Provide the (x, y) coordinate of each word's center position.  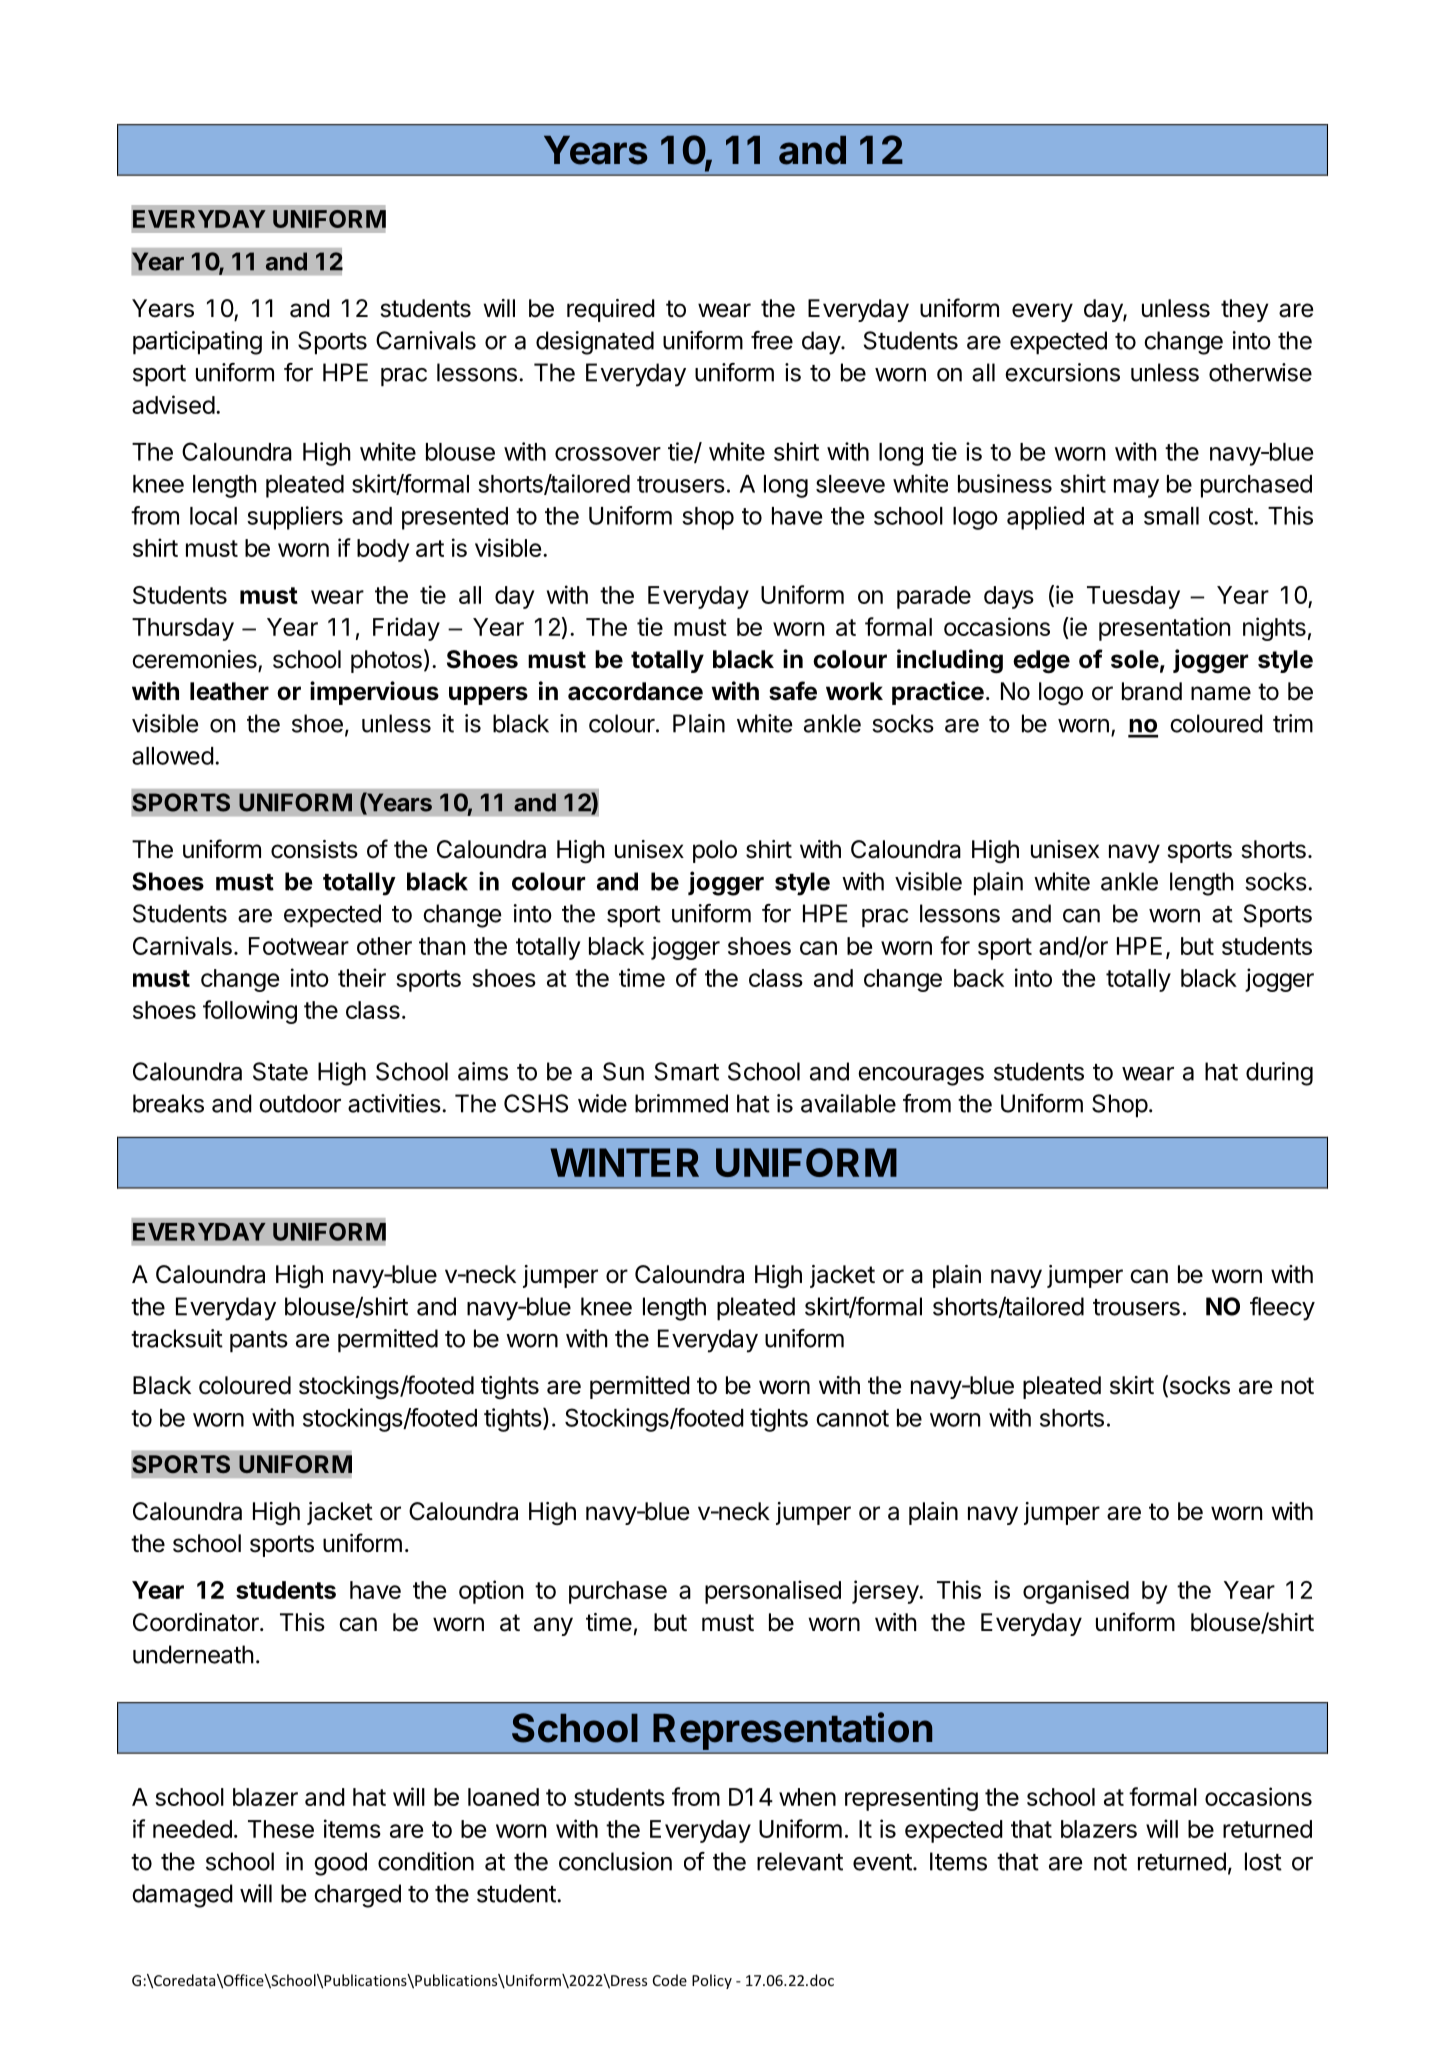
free (772, 340)
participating (197, 343)
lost (1263, 1861)
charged (357, 1896)
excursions (1062, 372)
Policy (712, 1981)
